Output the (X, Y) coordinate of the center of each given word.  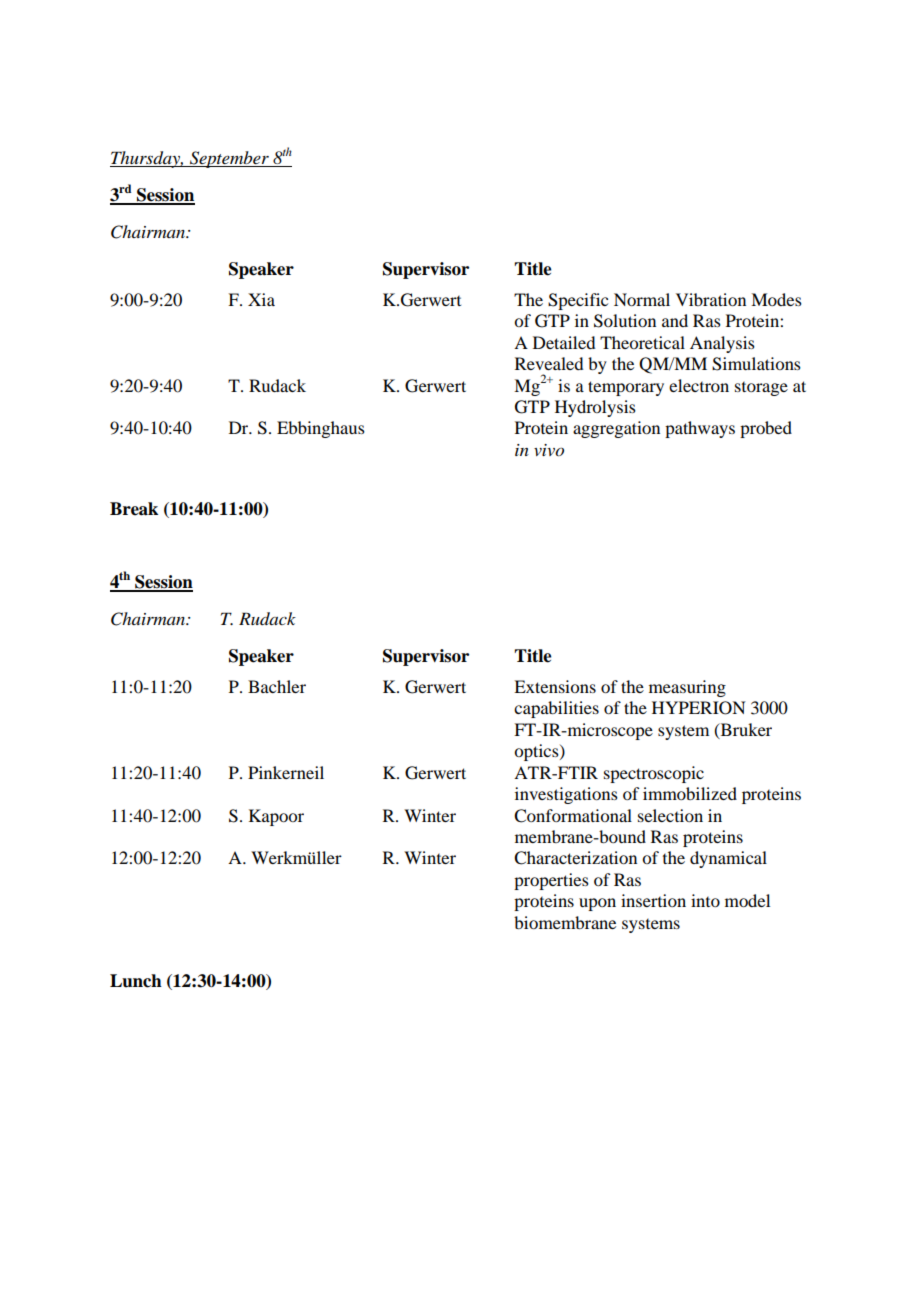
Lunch (136, 981)
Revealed (549, 363)
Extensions (555, 686)
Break (134, 509)
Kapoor (276, 817)
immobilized (690, 793)
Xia (261, 299)
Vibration (711, 299)
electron (699, 385)
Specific (578, 301)
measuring (687, 688)
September (229, 159)
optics (537, 752)
